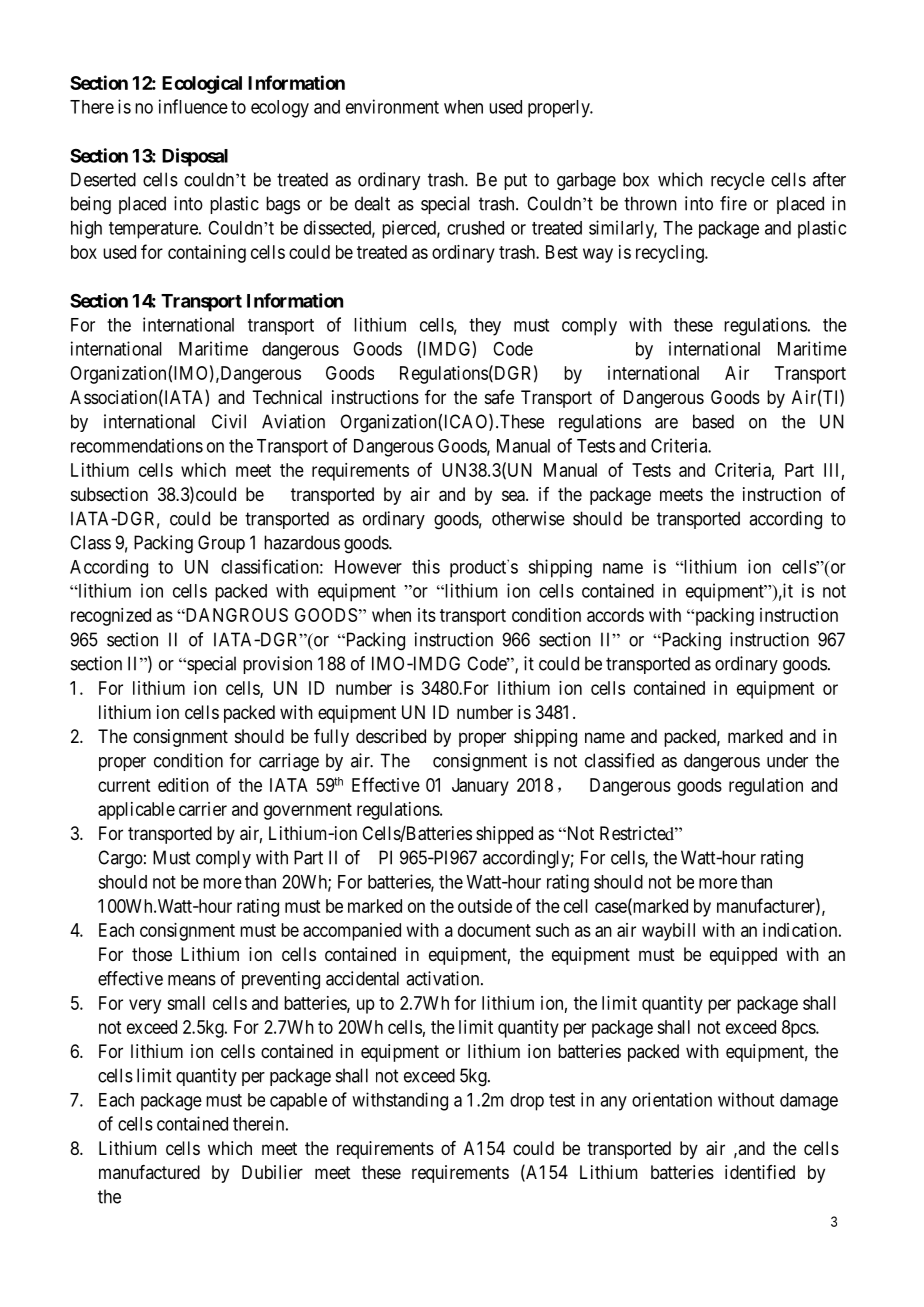 The image size is (924, 1307). I want to click on those, so click(152, 954).
